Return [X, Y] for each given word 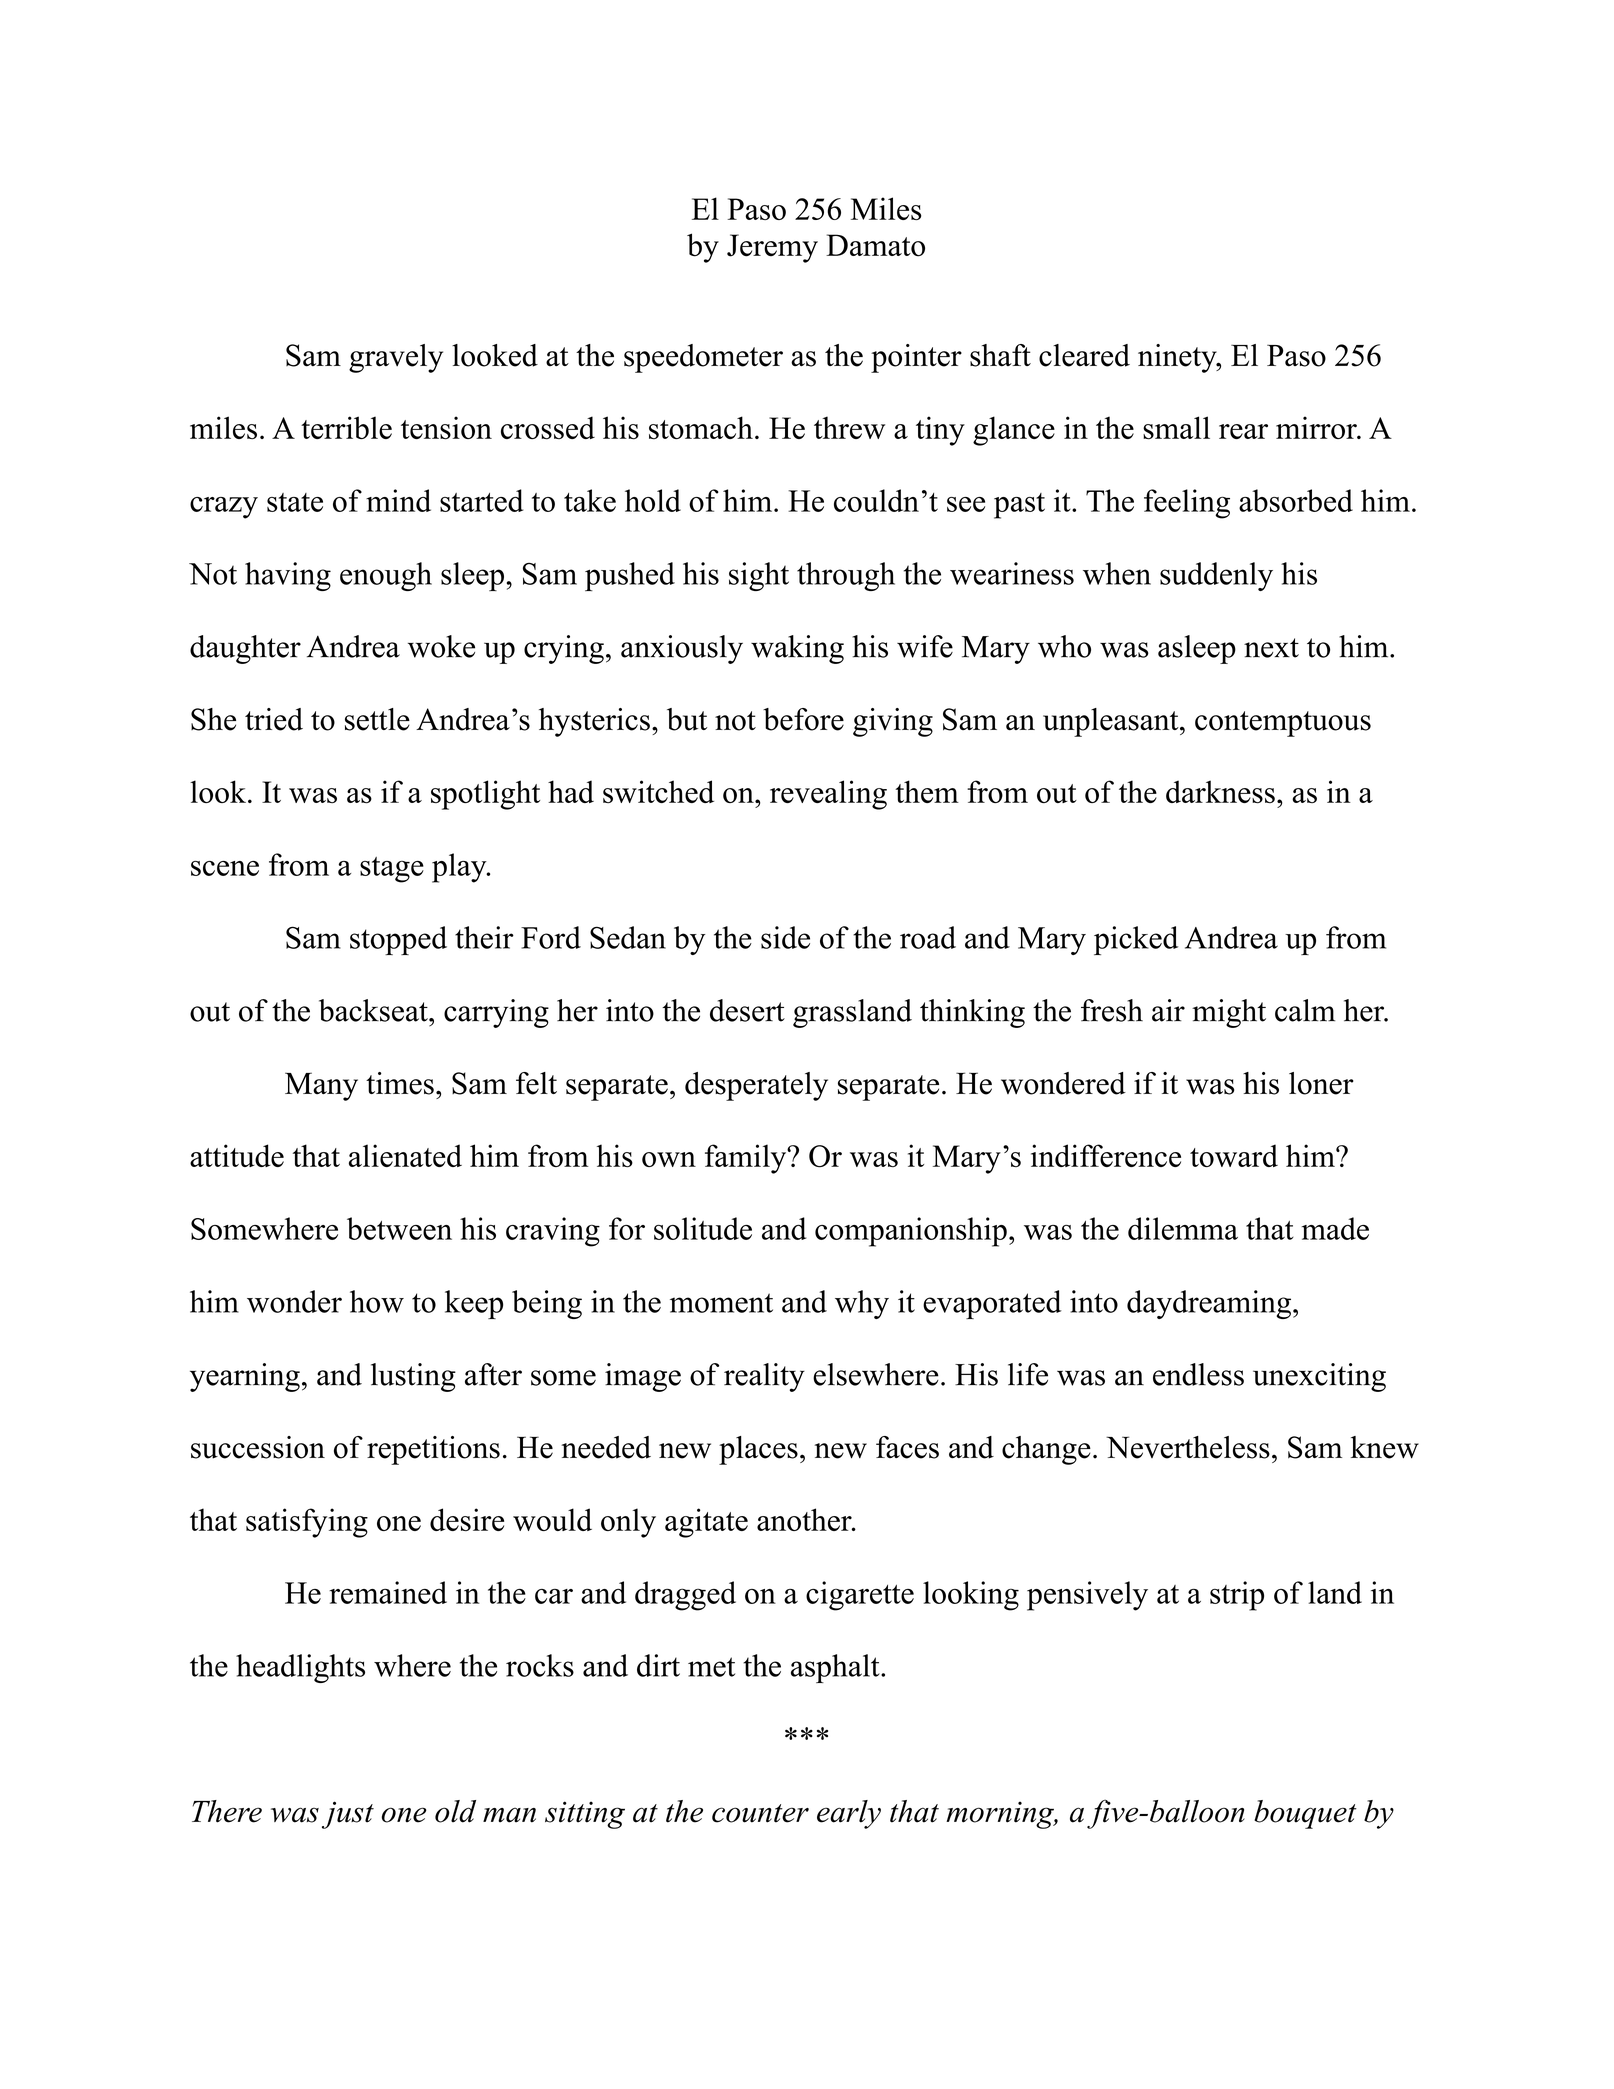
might [1229, 1013]
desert [747, 1010]
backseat [374, 1010]
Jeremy [772, 248]
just [348, 1815]
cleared [1084, 355]
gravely [396, 358]
